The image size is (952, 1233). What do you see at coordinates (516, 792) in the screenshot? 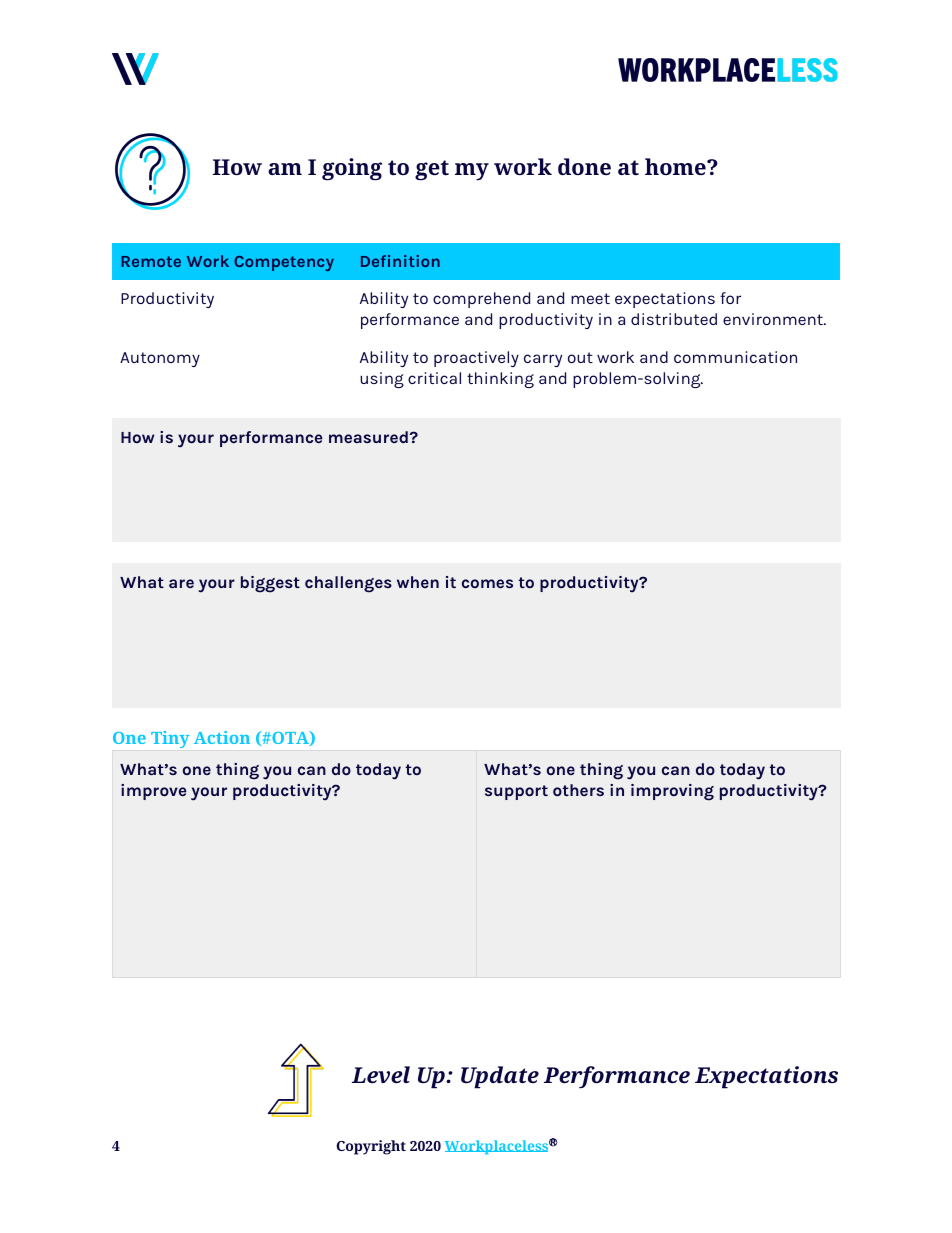
I see `support` at bounding box center [516, 792].
